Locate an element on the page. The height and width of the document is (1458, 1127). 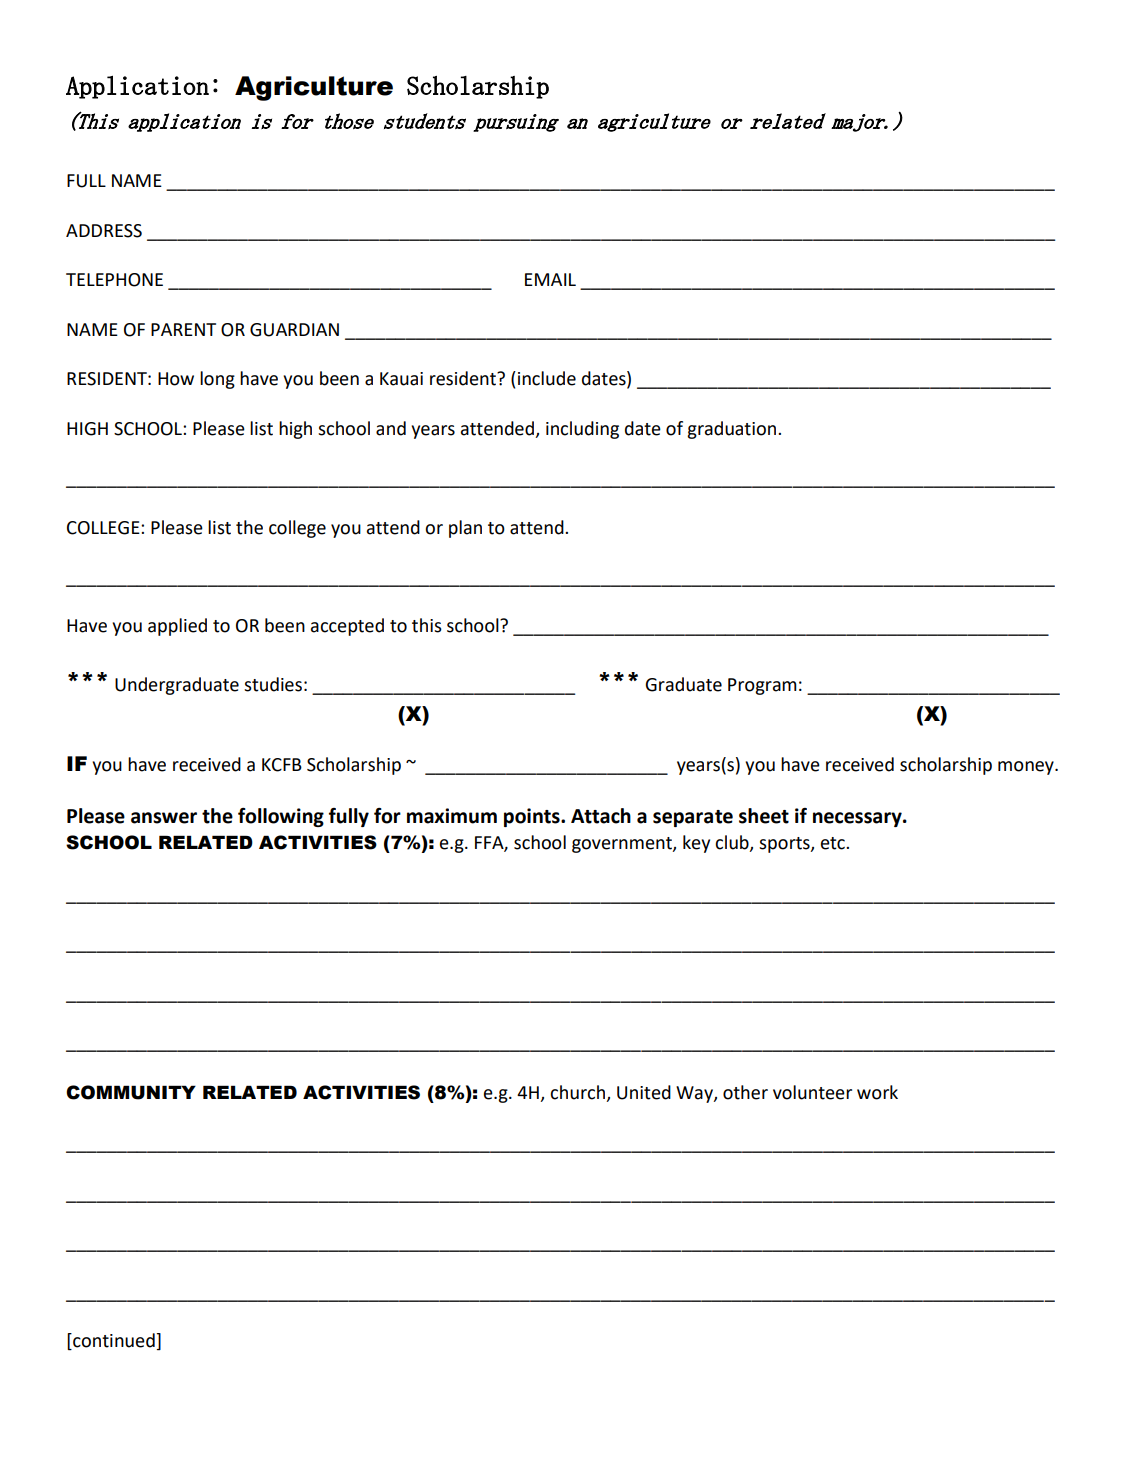
money is located at coordinates (1027, 768).
